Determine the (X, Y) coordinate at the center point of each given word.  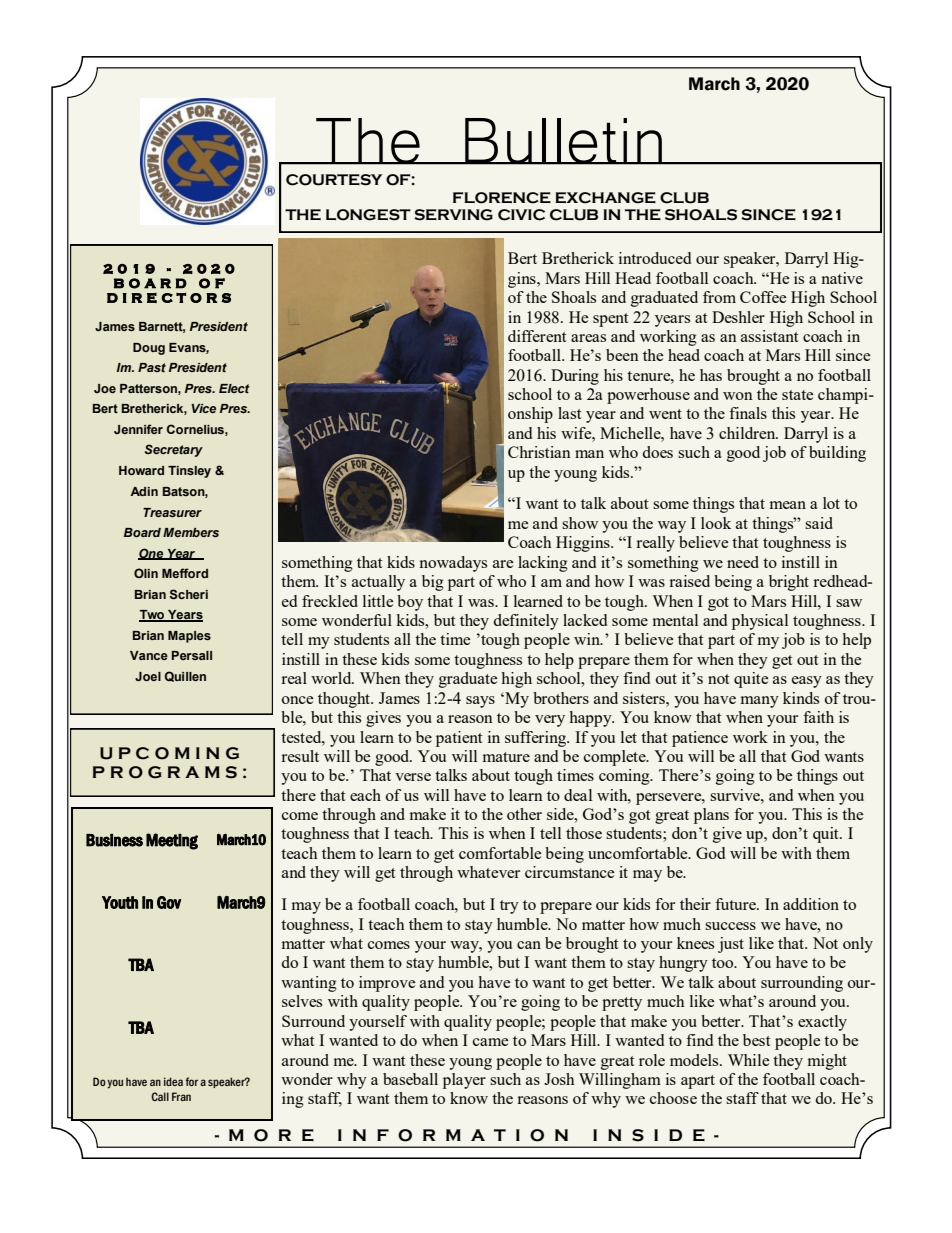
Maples (189, 637)
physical (760, 622)
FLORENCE (502, 198)
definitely (526, 622)
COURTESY (334, 180)
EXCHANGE (605, 198)
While (748, 1060)
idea (173, 1081)
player (464, 1081)
